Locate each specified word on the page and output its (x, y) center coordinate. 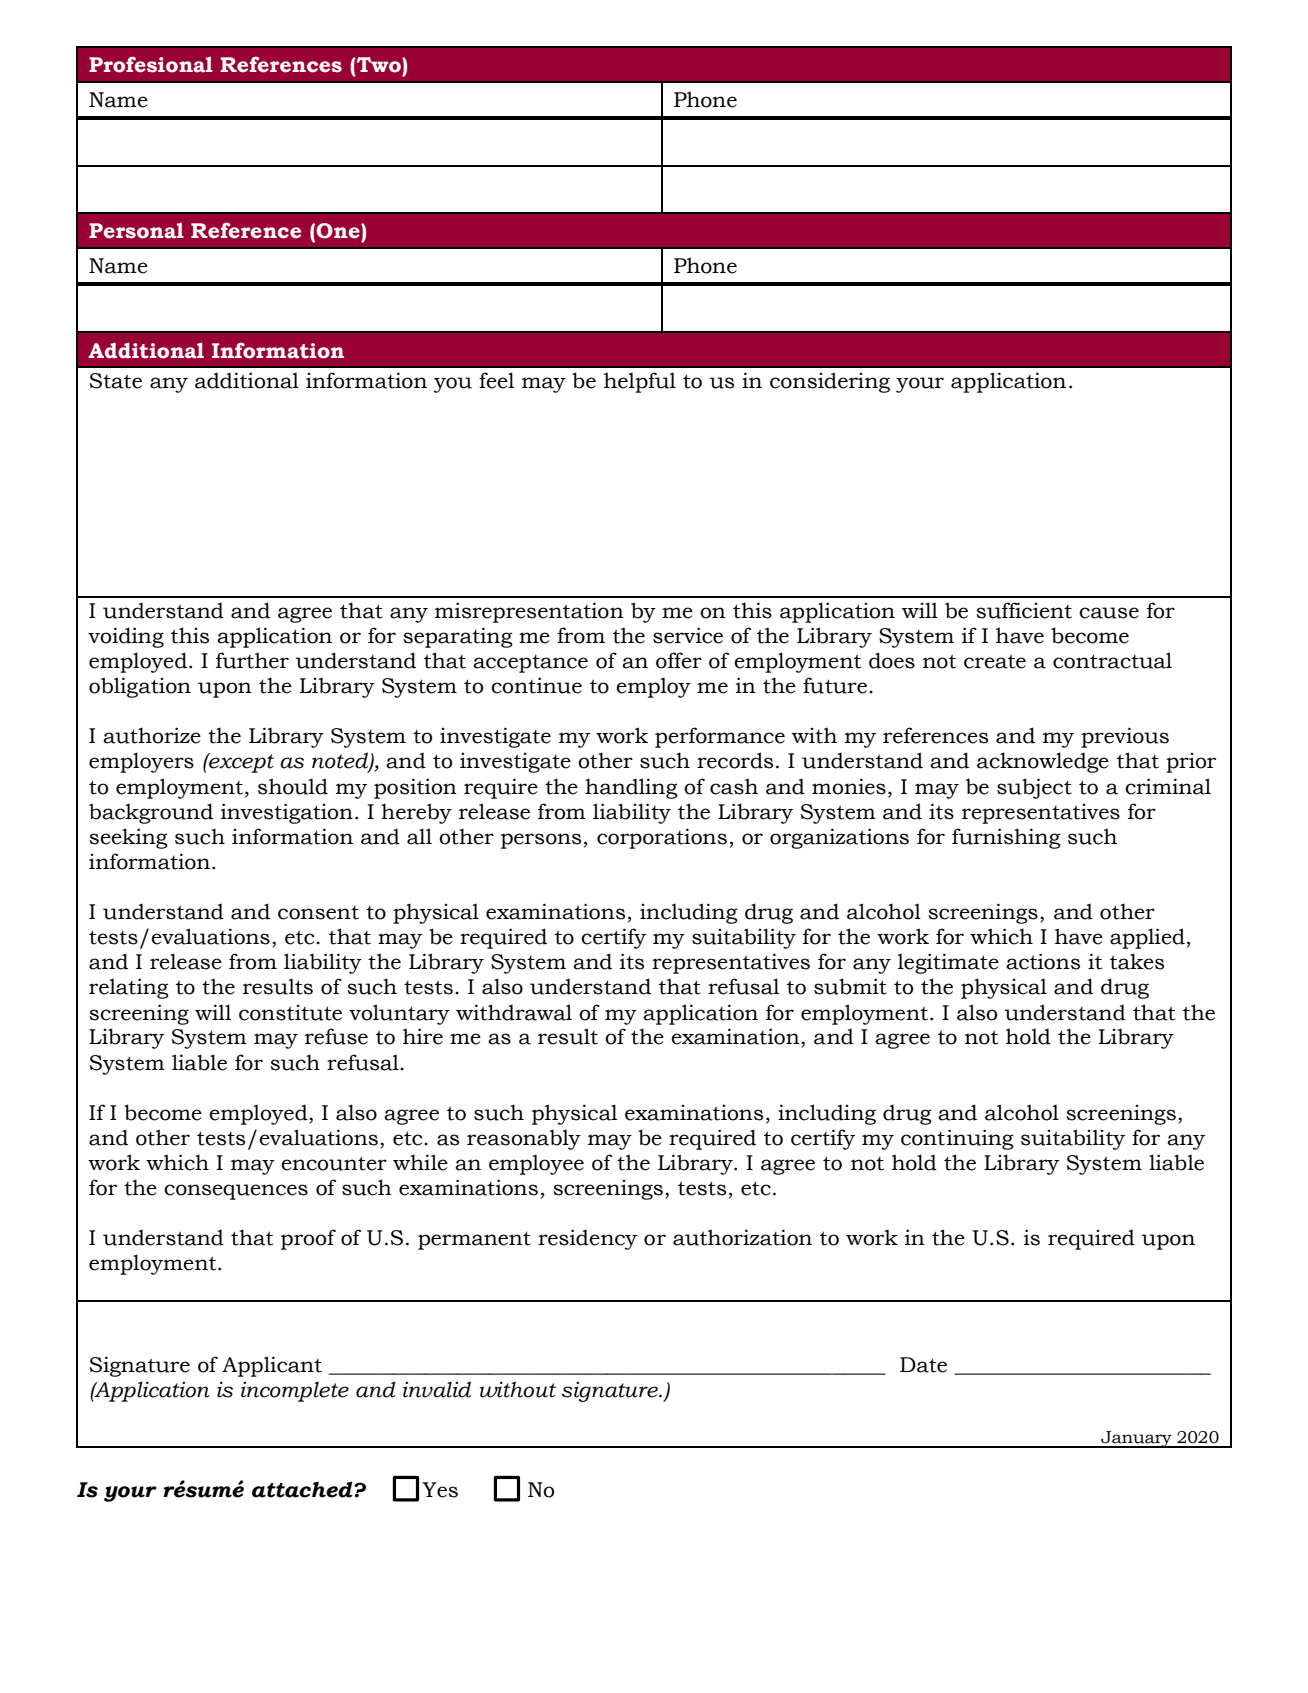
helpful (640, 382)
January (1136, 1439)
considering (830, 382)
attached (303, 1489)
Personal (136, 231)
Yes (440, 1490)
